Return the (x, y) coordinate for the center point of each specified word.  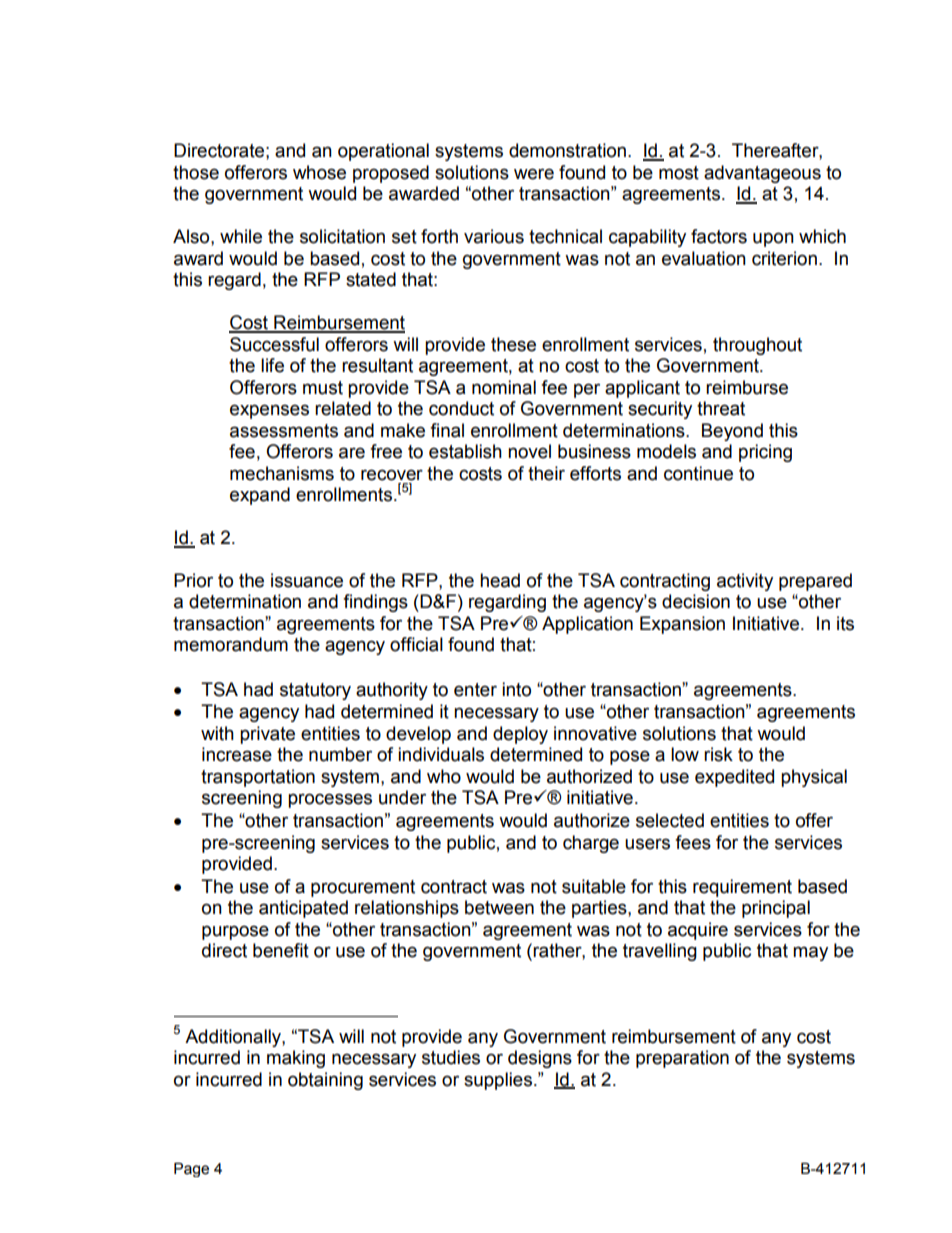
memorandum (231, 644)
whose (319, 172)
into (516, 689)
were (534, 174)
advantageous (762, 174)
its (845, 623)
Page (191, 1170)
